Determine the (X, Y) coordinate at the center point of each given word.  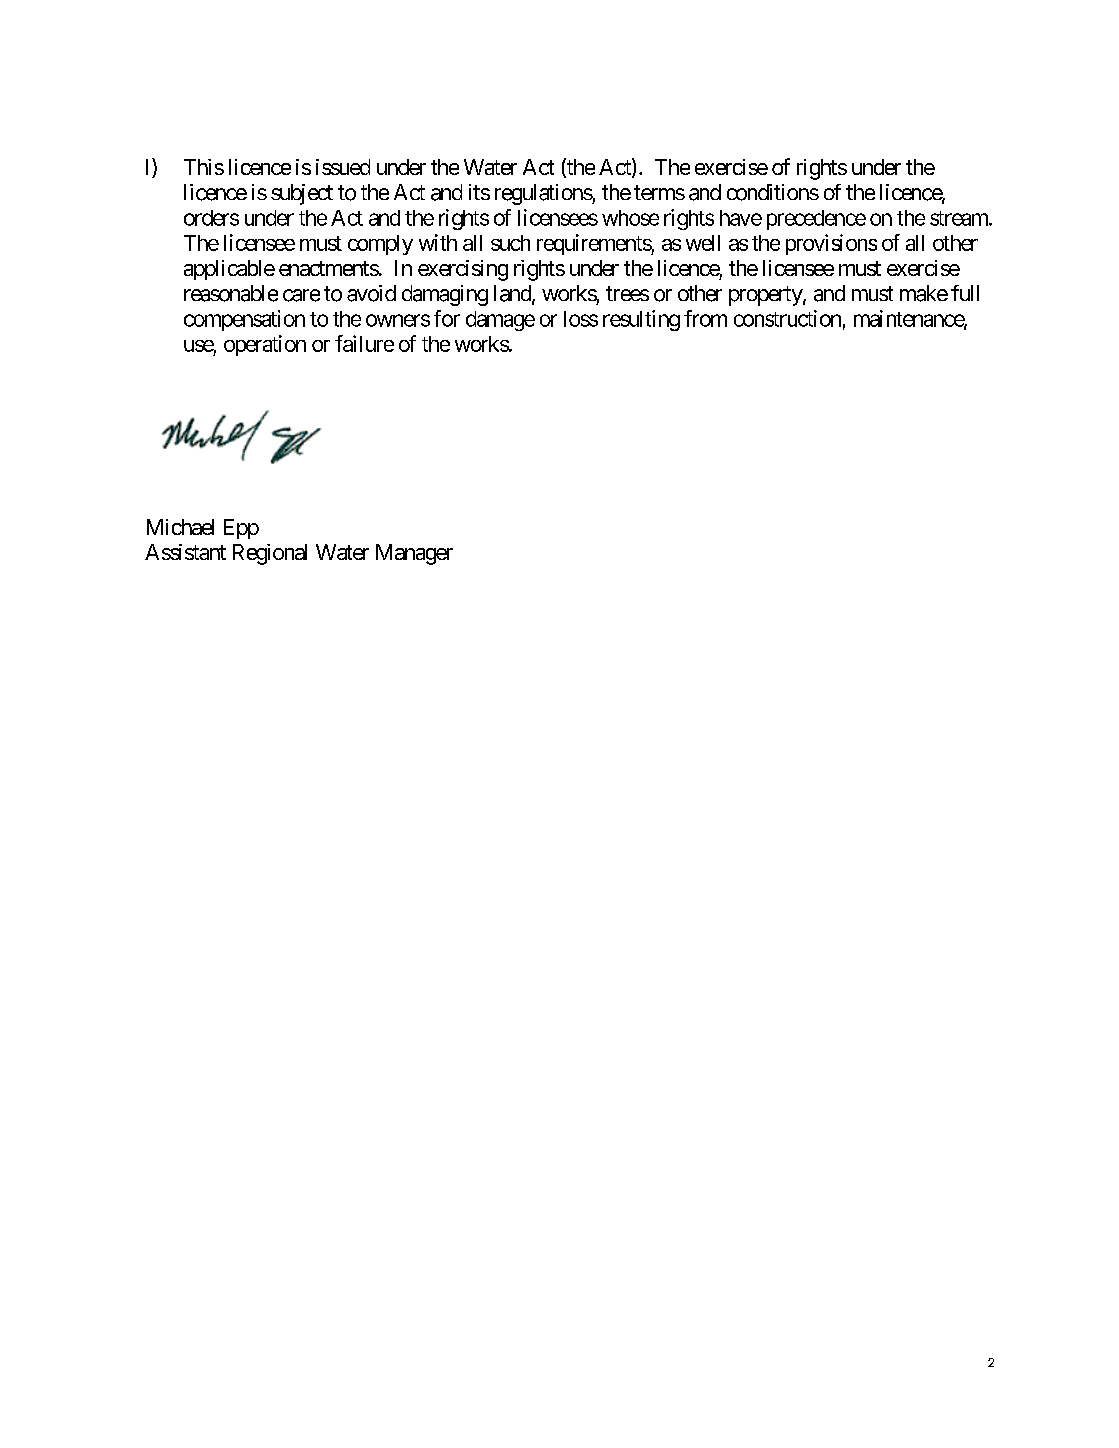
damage (500, 321)
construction (787, 318)
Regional (270, 554)
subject (302, 194)
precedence (816, 220)
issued (343, 167)
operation (265, 345)
